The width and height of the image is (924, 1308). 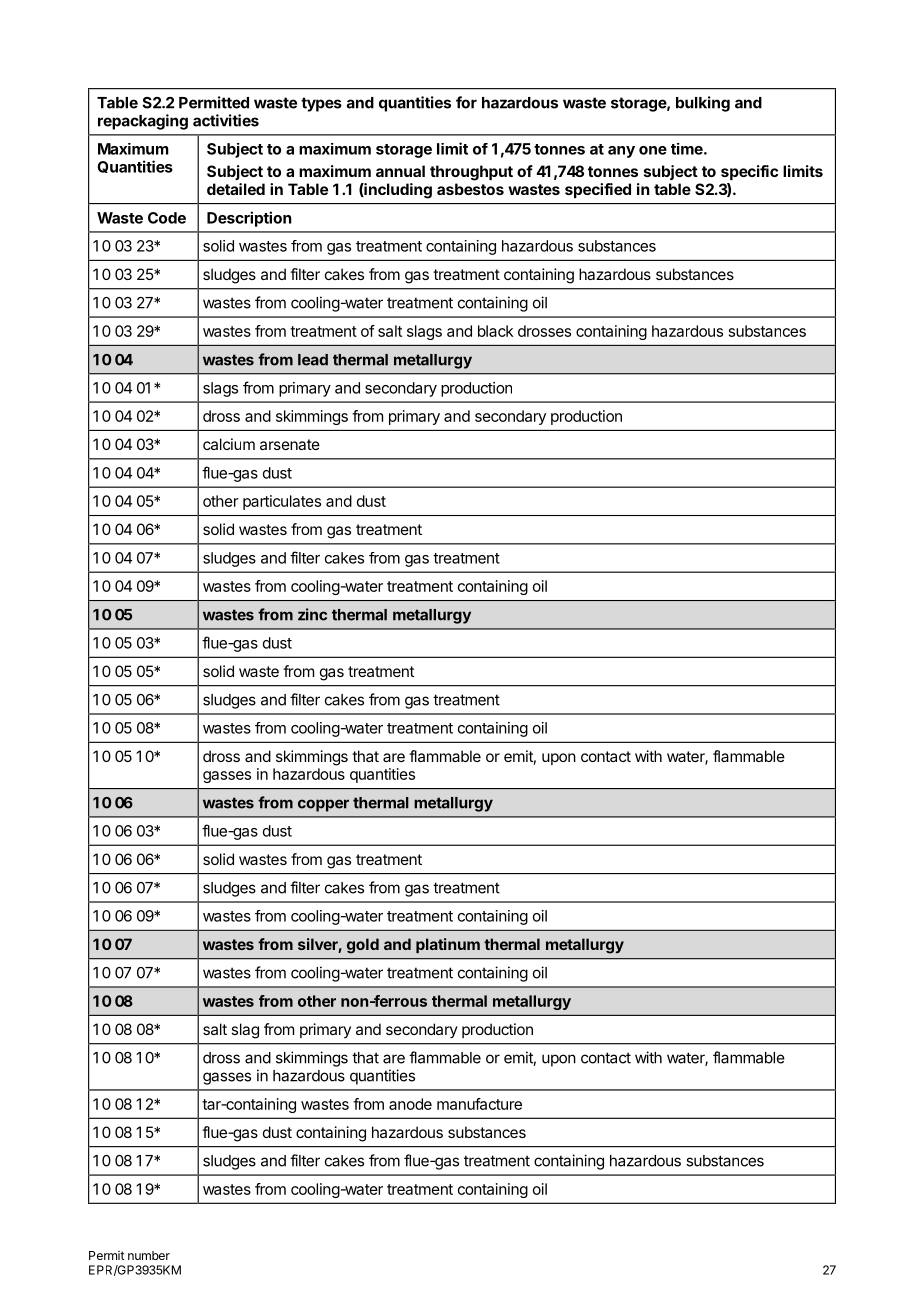 What do you see at coordinates (226, 120) in the image?
I see `activities` at bounding box center [226, 120].
